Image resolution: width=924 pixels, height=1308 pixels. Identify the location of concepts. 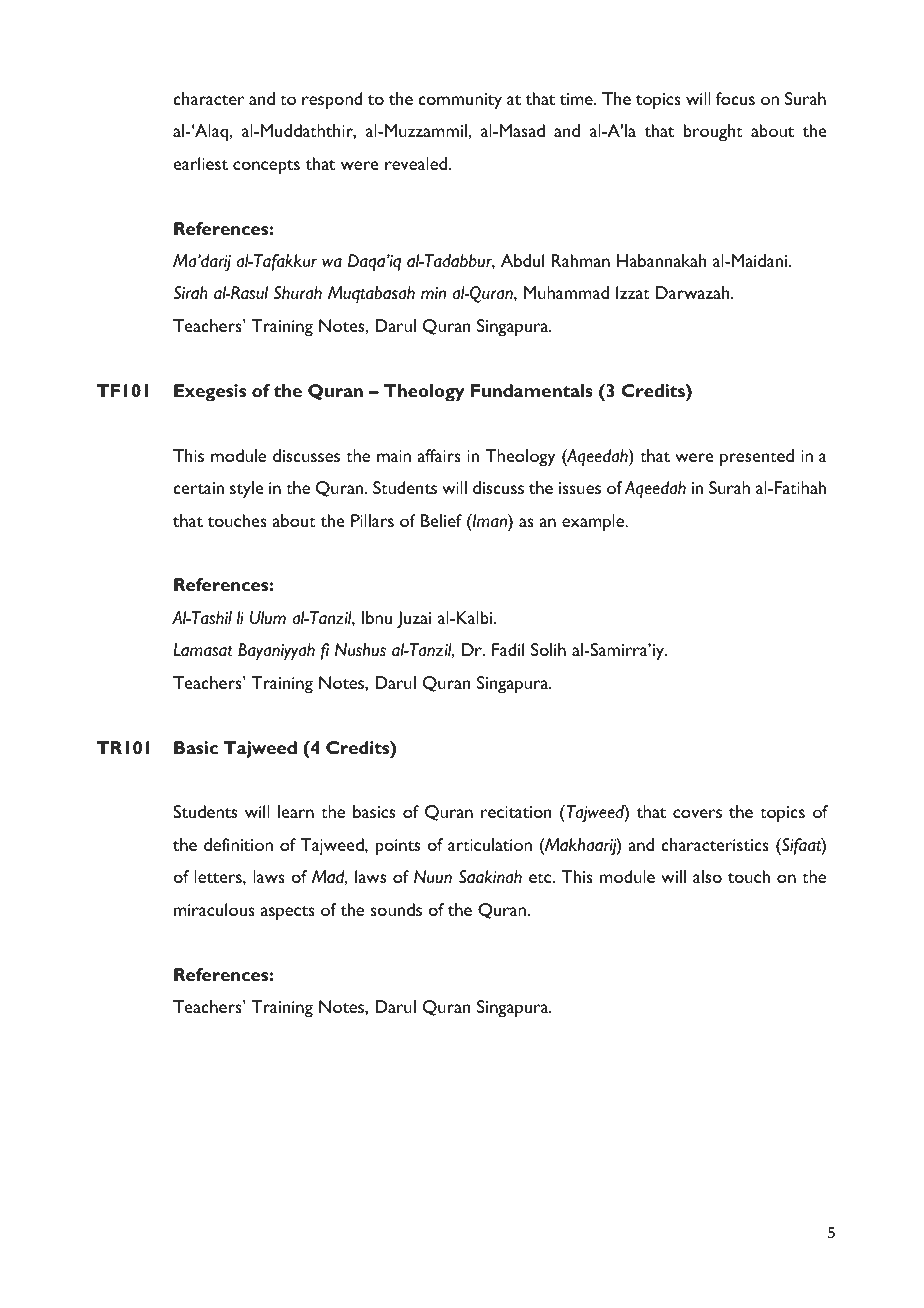
(266, 167).
